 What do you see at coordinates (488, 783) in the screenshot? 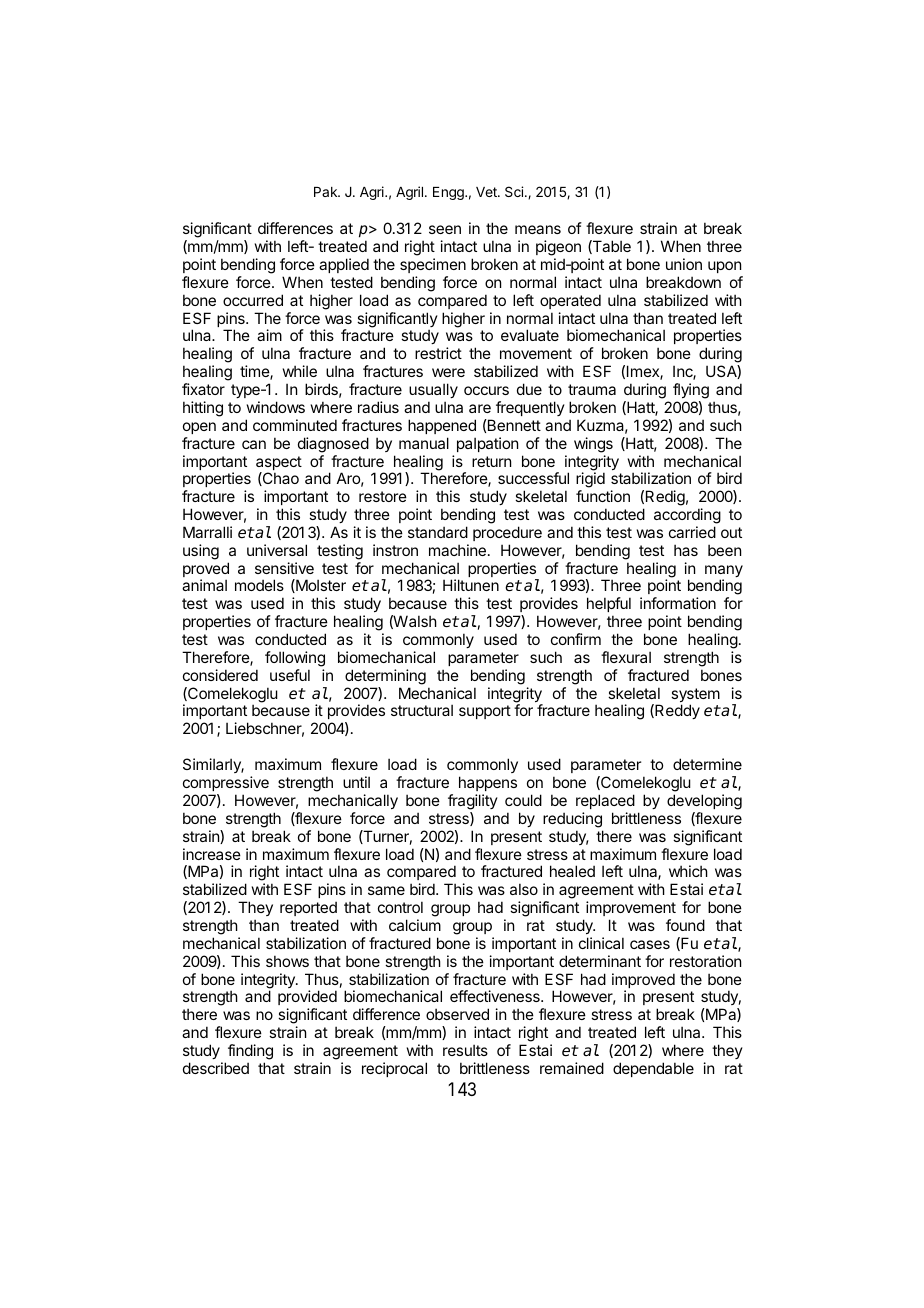
I see `happens` at bounding box center [488, 783].
